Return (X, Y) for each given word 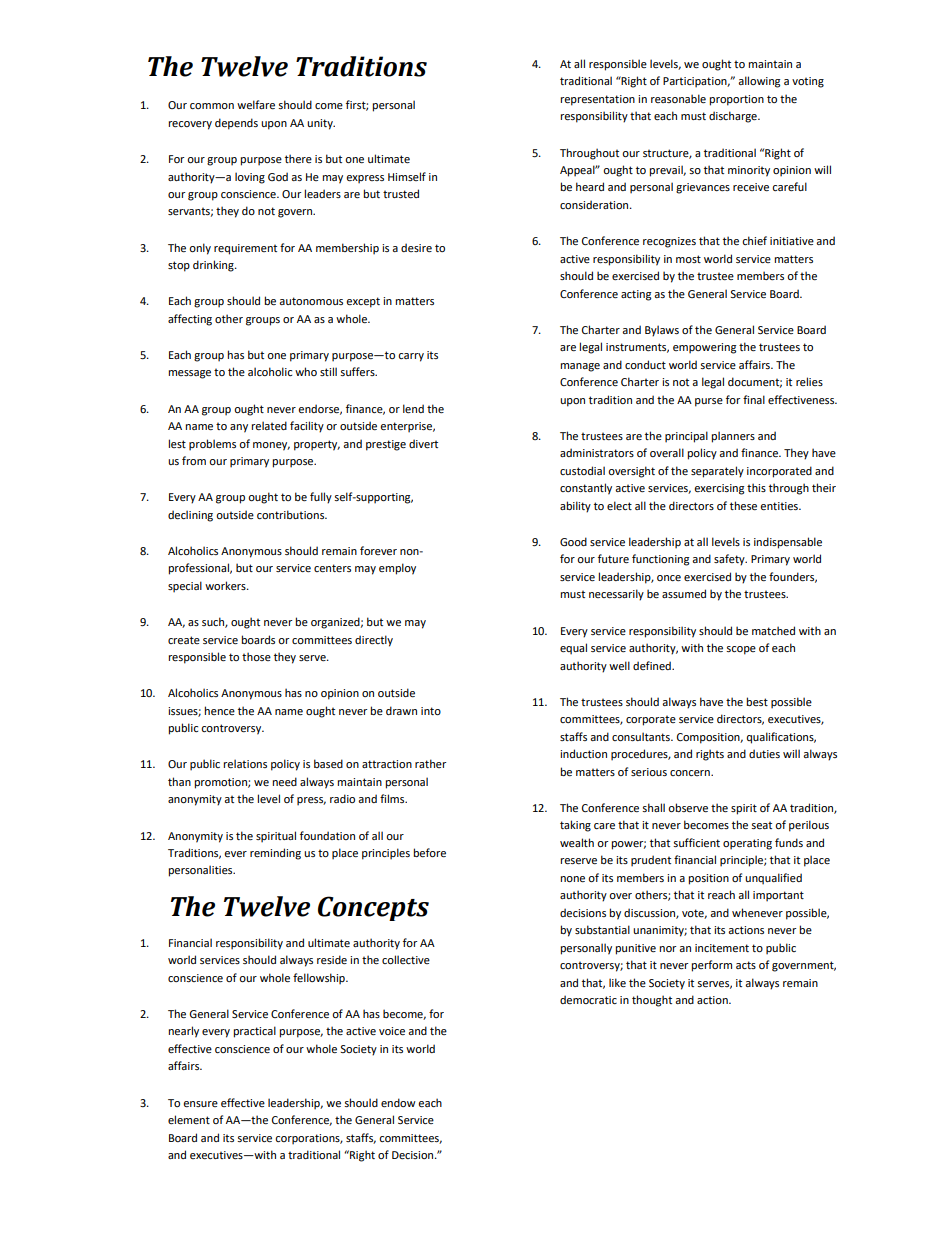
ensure (200, 1104)
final (754, 399)
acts (746, 965)
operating (747, 844)
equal (573, 649)
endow (398, 1102)
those (256, 656)
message (189, 374)
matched (773, 630)
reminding (275, 854)
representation (597, 100)
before (429, 852)
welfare (256, 104)
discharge (734, 117)
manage (580, 367)
